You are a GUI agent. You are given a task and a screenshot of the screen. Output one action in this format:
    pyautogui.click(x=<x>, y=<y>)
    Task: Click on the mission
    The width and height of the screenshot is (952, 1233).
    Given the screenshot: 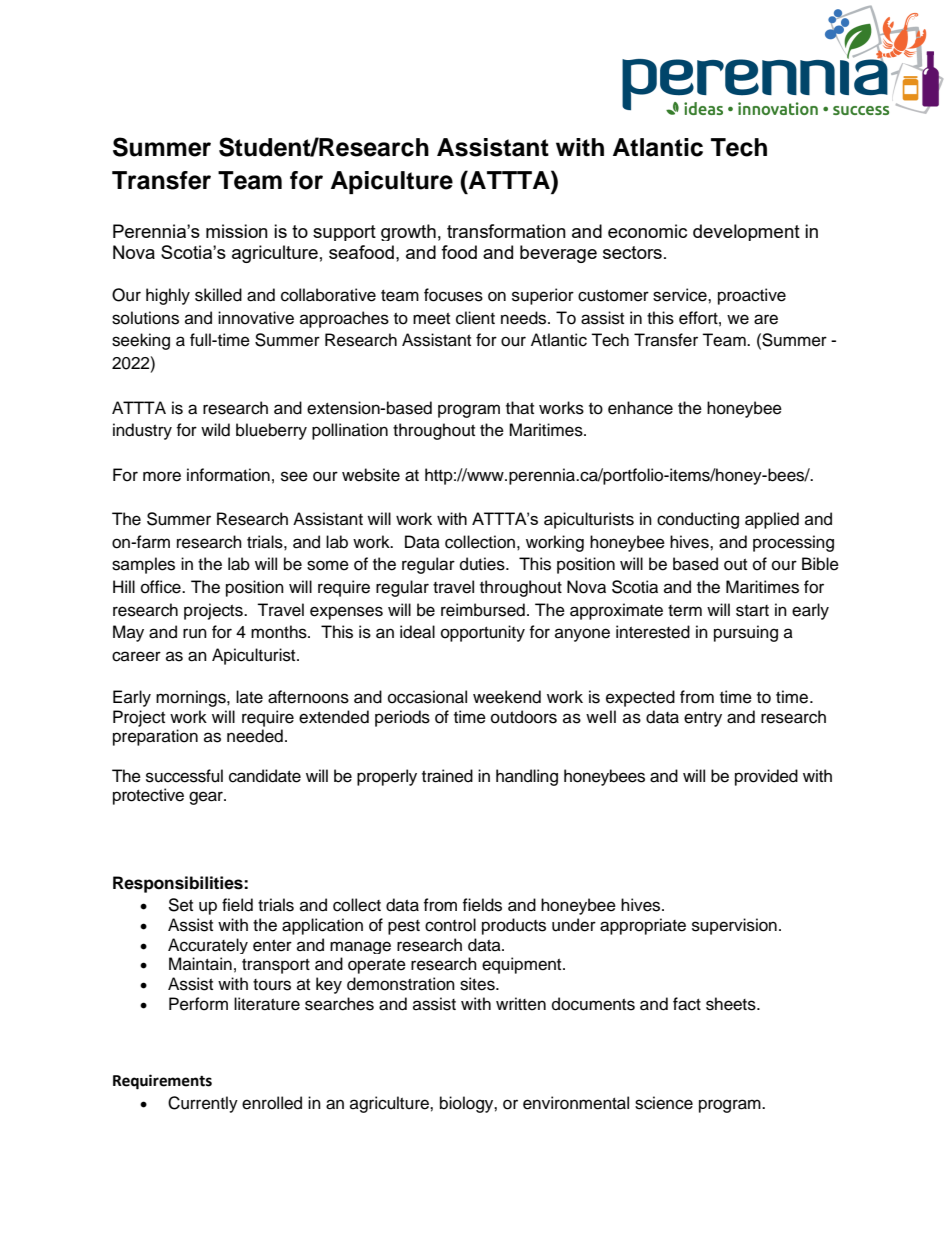 What is the action you would take?
    pyautogui.click(x=237, y=231)
